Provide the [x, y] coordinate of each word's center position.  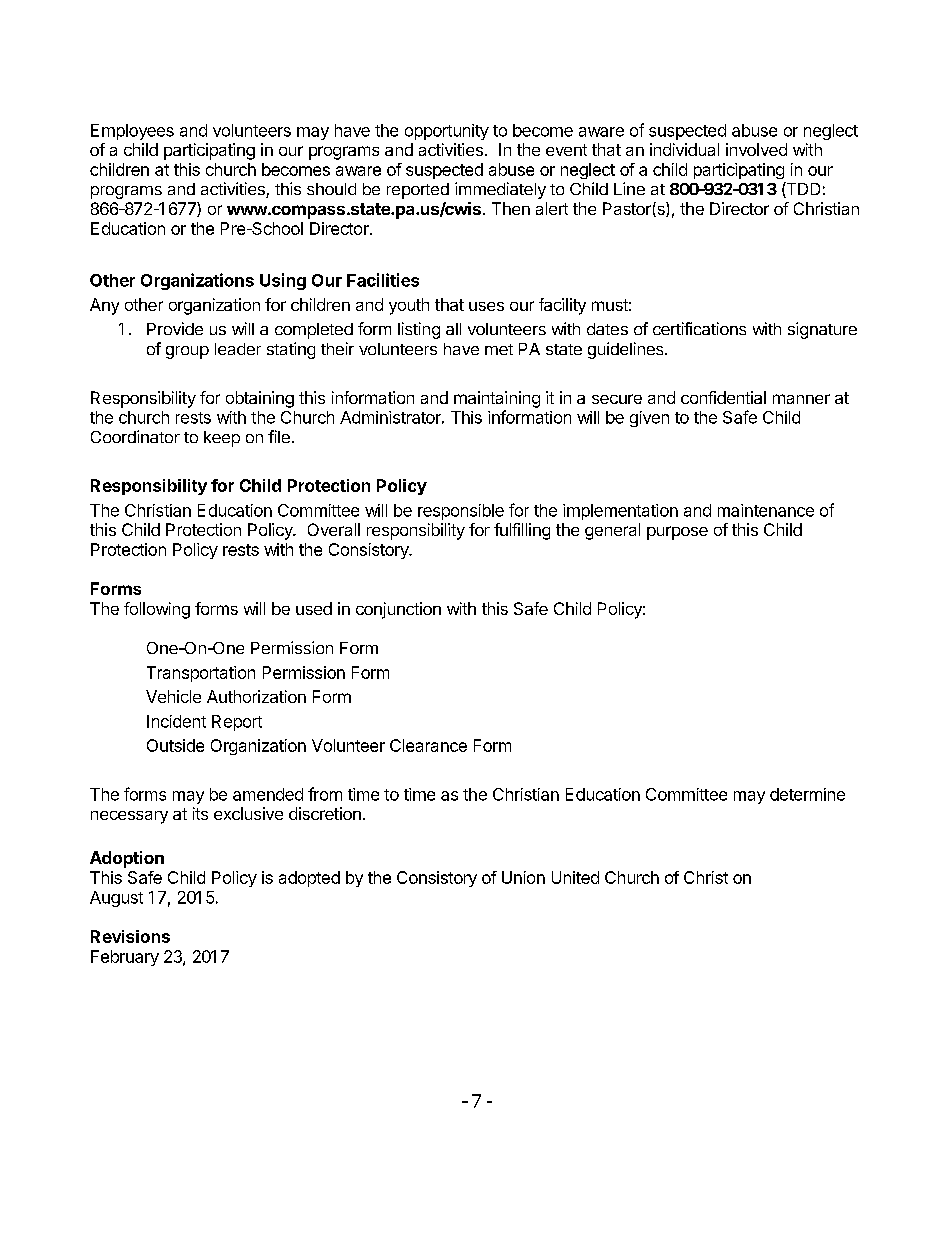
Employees [132, 132]
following [157, 610]
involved [756, 149]
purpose [677, 533]
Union [523, 877]
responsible [461, 512]
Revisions [130, 936]
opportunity [447, 132]
